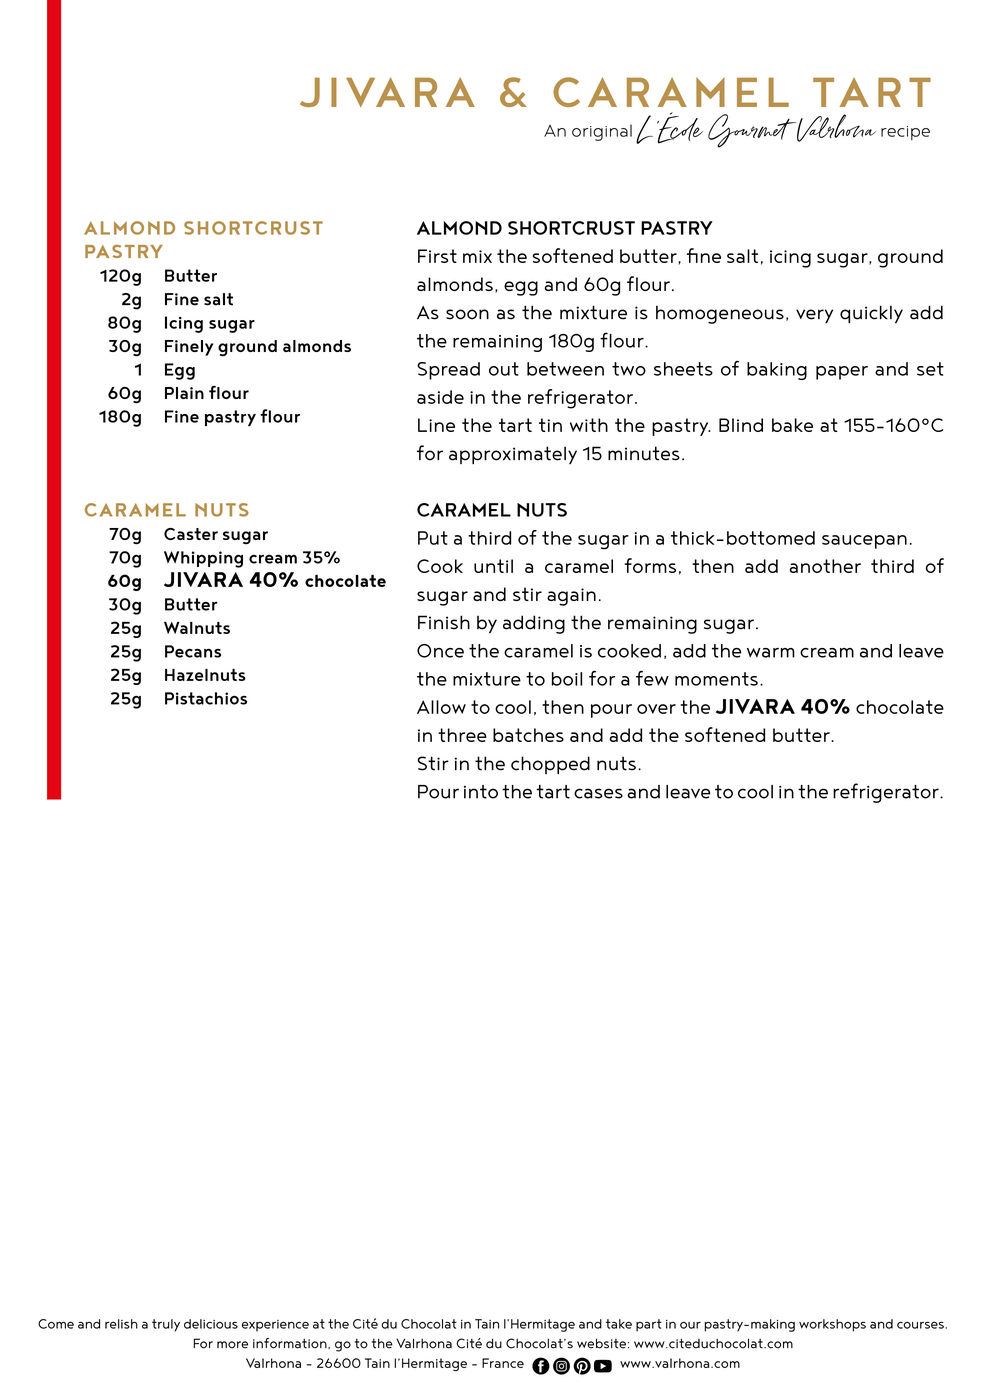  Describe the element at coordinates (437, 256) in the screenshot. I see `First` at that location.
